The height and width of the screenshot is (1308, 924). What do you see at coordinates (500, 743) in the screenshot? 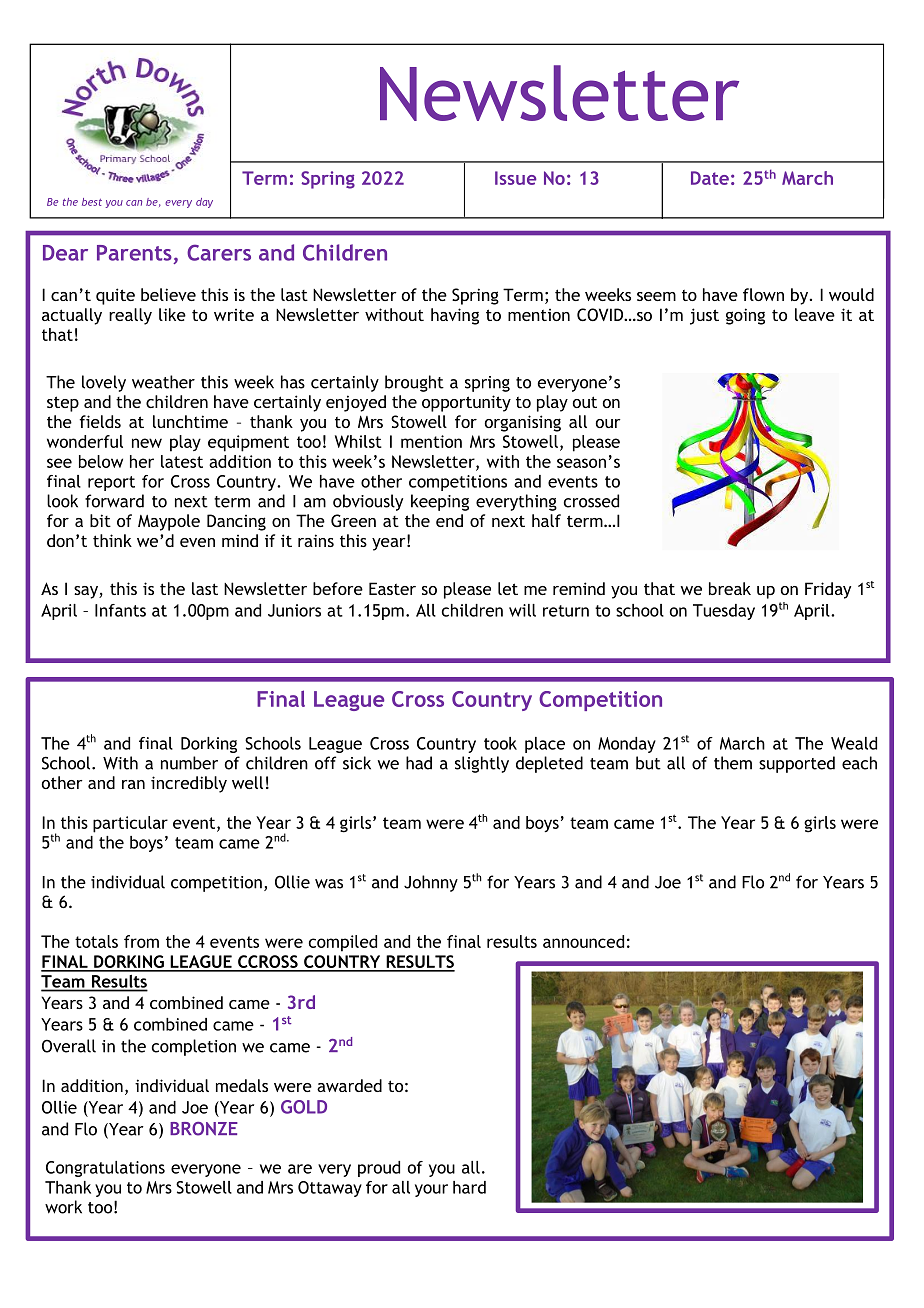
I see `took` at bounding box center [500, 743].
